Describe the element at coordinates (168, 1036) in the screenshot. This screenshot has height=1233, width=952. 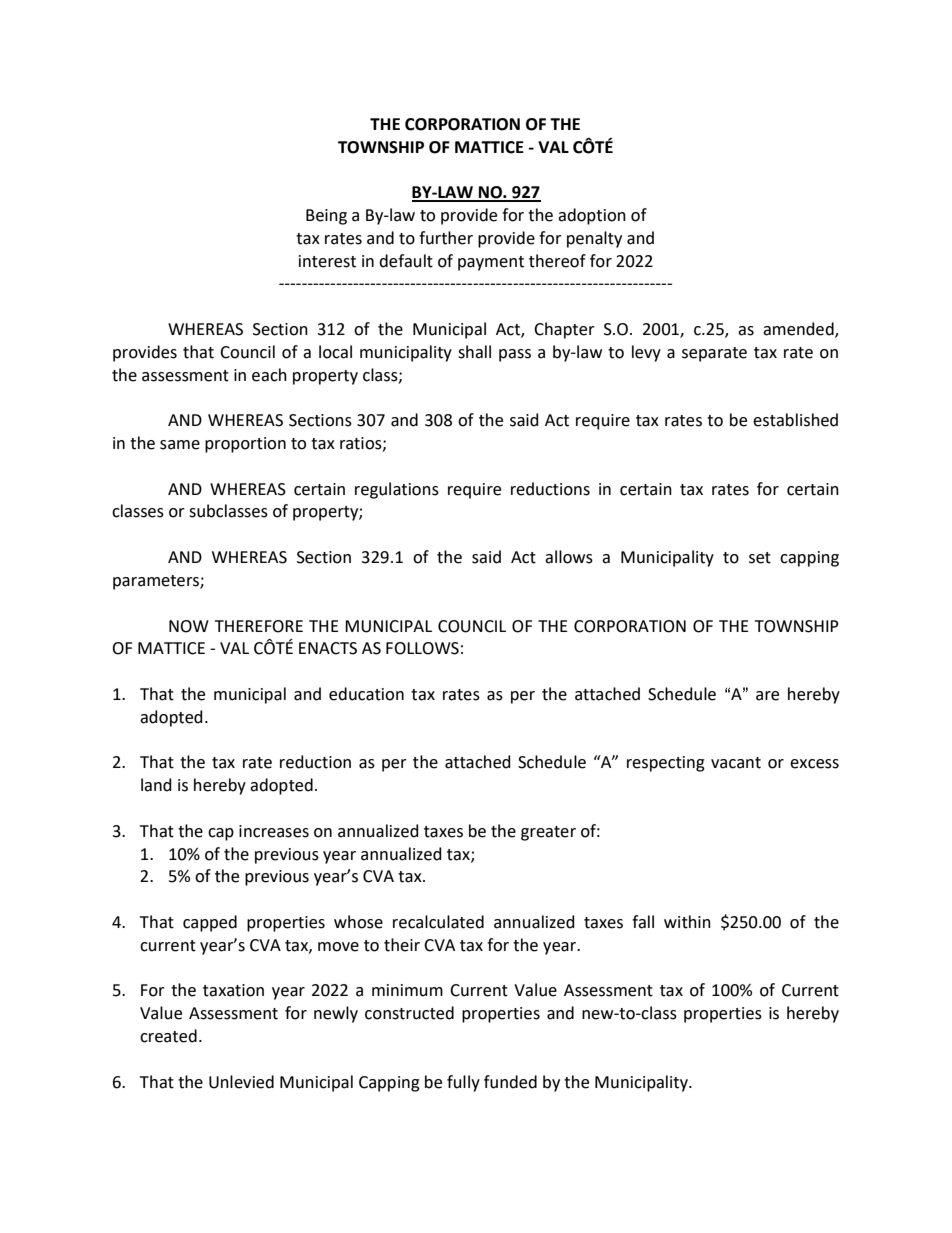
I see `created` at that location.
